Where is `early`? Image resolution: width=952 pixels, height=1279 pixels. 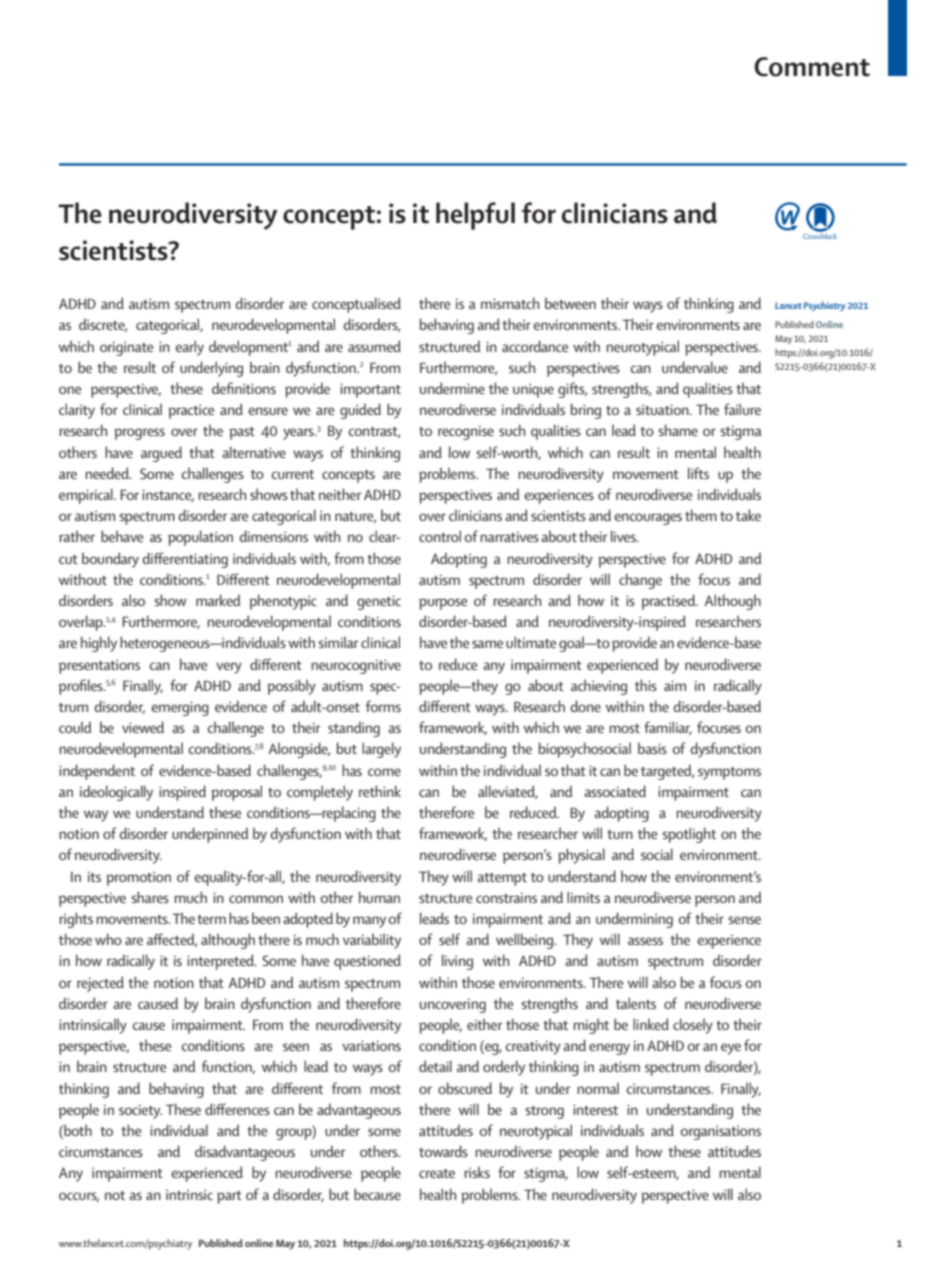 early is located at coordinates (189, 348).
